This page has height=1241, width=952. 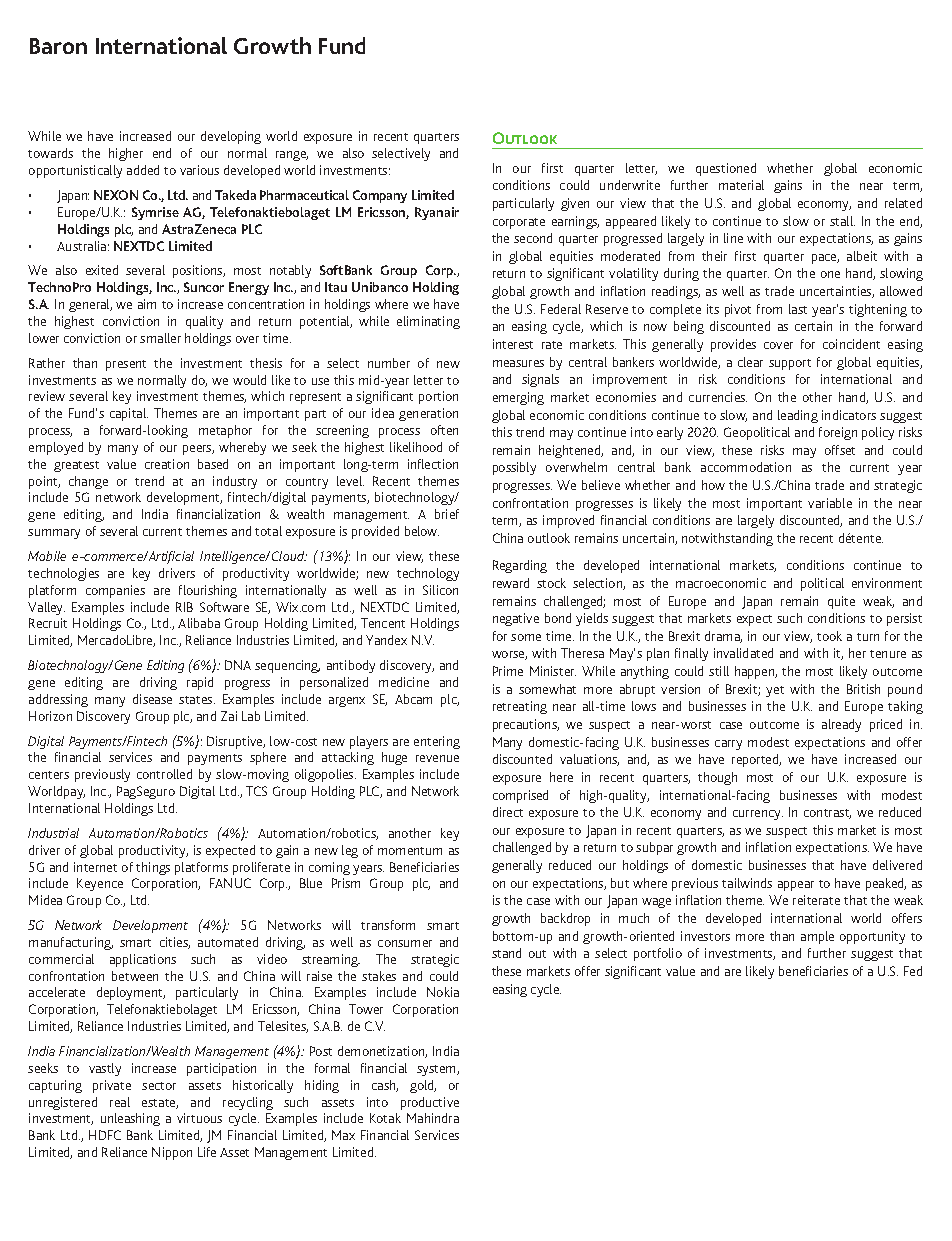 I want to click on companies, so click(x=115, y=591).
